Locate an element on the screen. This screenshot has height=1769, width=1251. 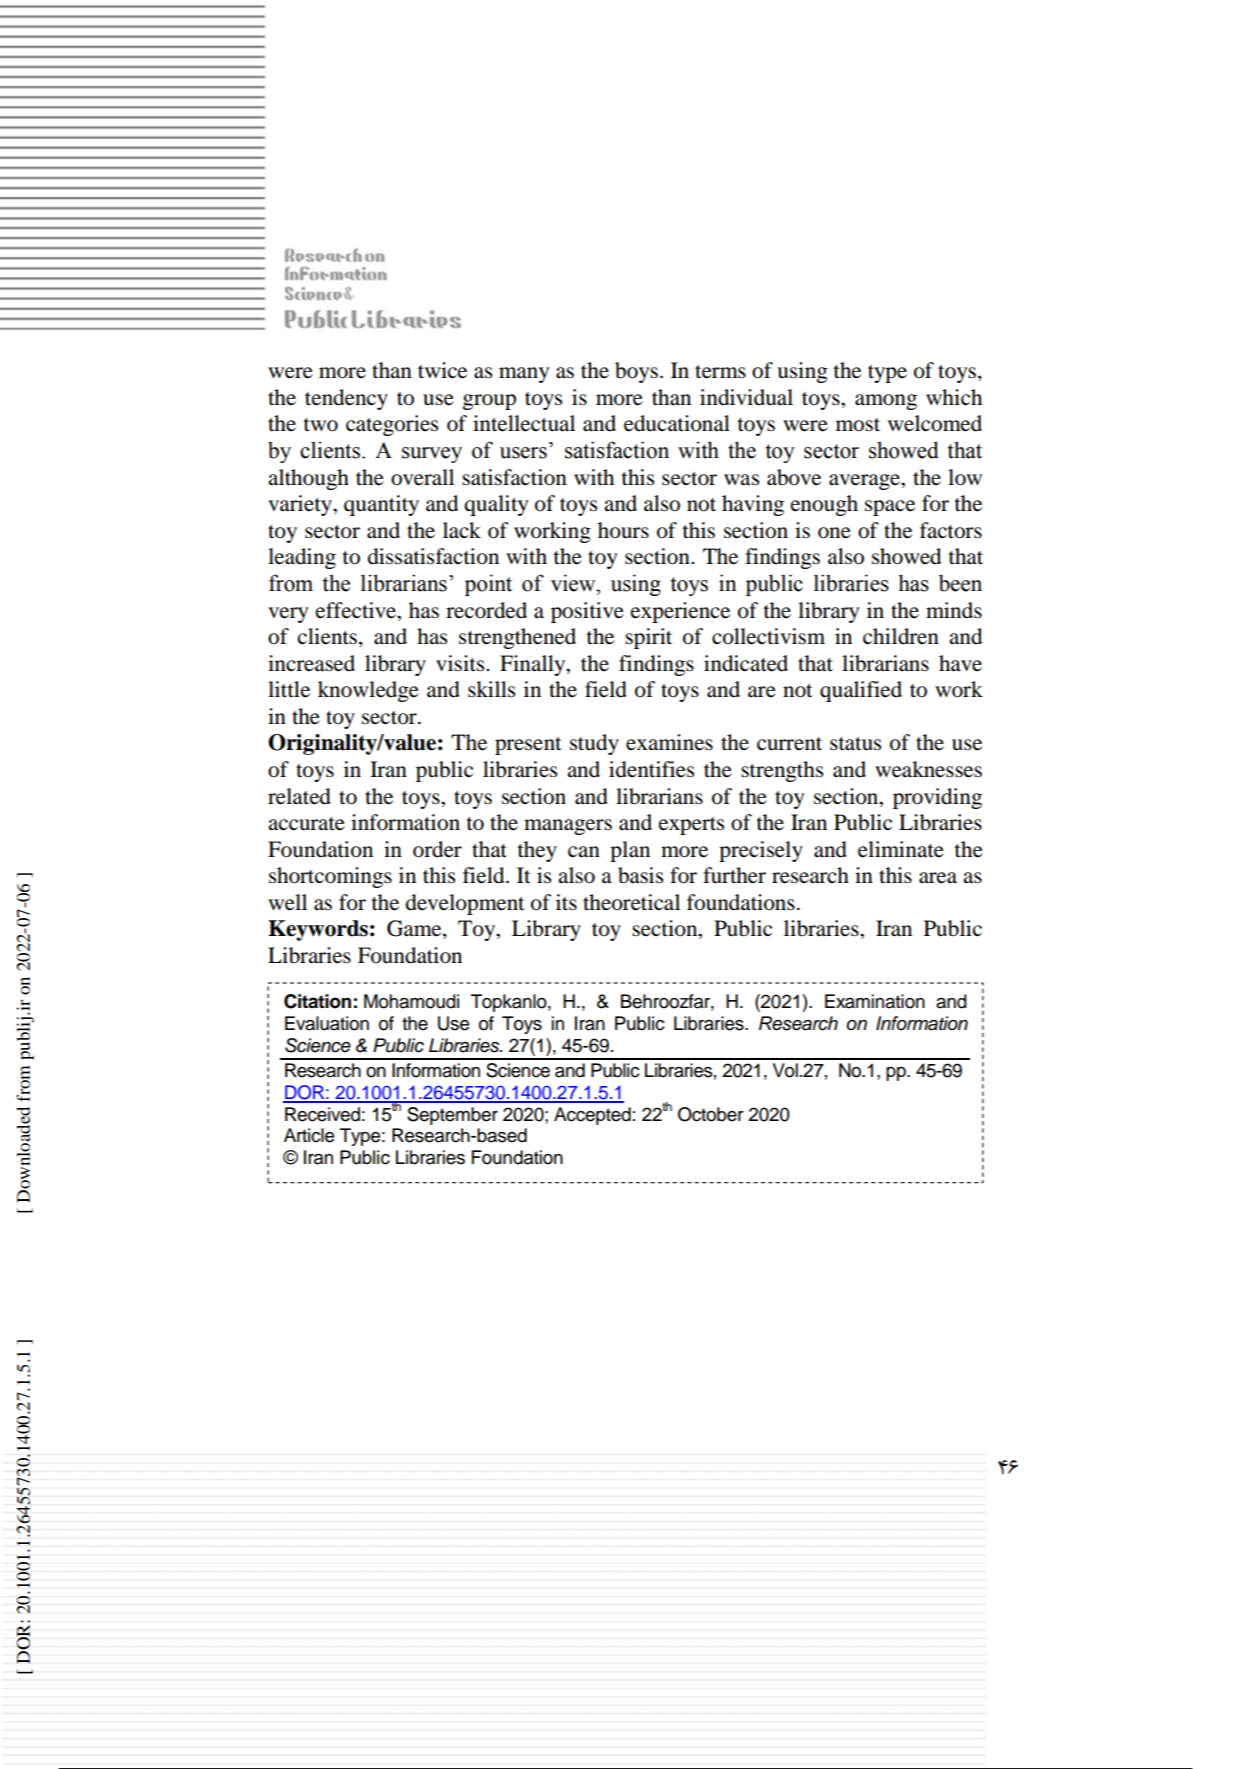
effective is located at coordinates (357, 610).
